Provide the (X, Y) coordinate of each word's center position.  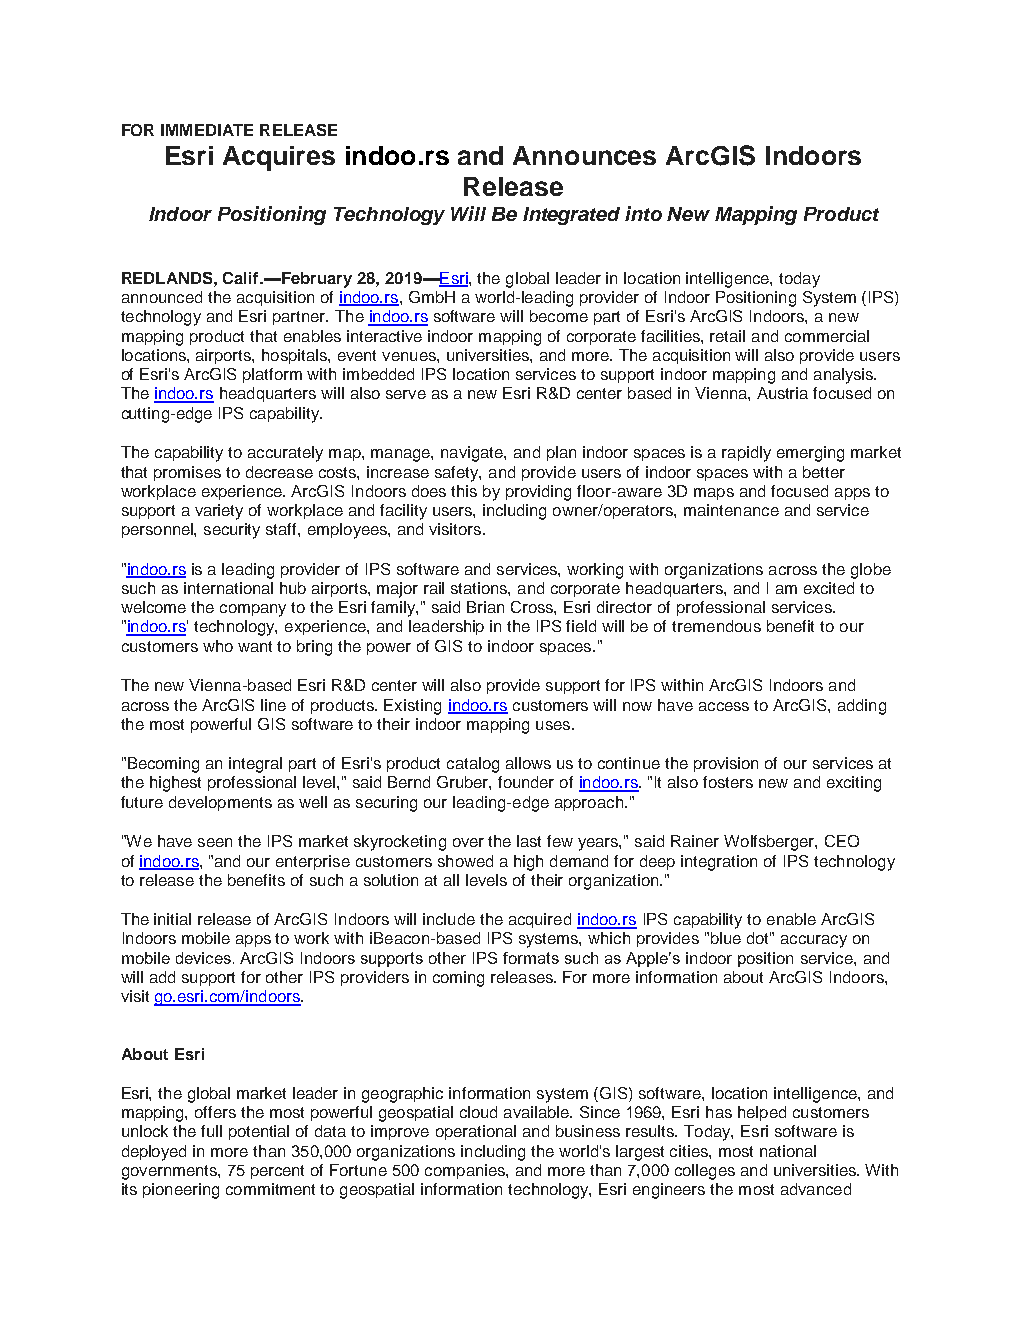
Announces (584, 155)
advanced (816, 1189)
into (643, 213)
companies (466, 1171)
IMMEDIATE (207, 130)
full (211, 1131)
